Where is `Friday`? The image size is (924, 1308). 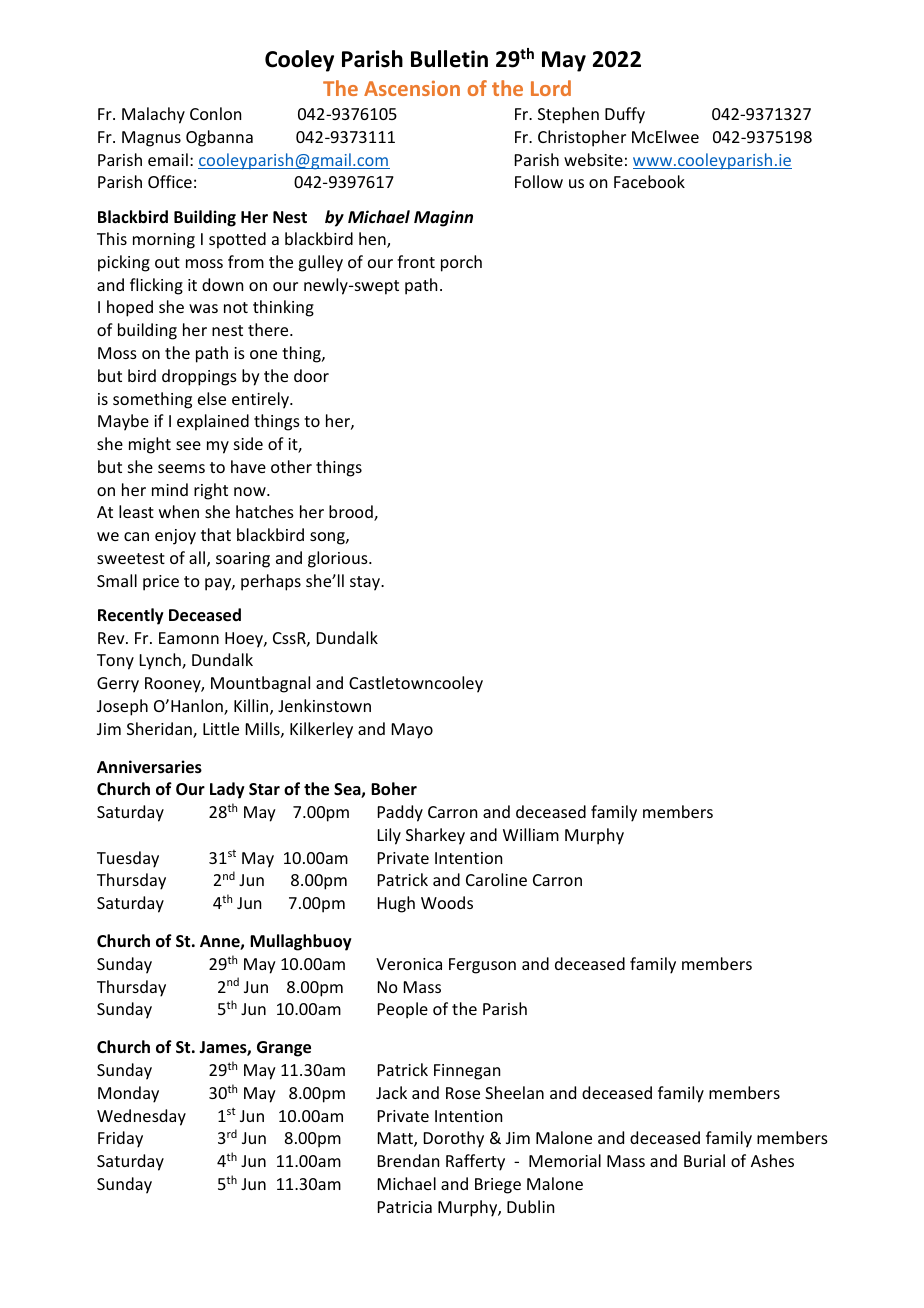 Friday is located at coordinates (120, 1139).
